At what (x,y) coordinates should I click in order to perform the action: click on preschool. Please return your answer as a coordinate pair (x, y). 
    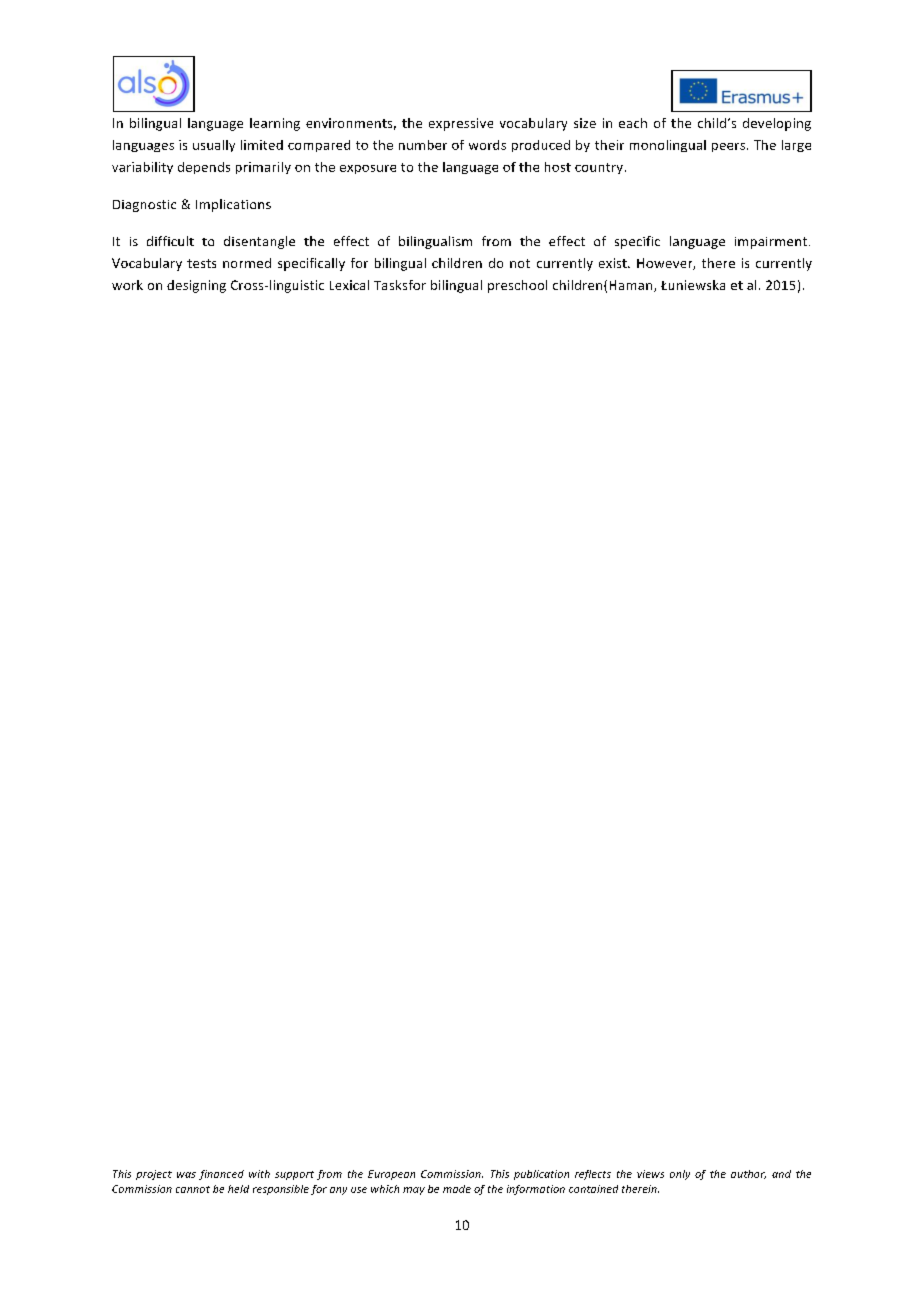
    Looking at the image, I should click on (517, 286).
